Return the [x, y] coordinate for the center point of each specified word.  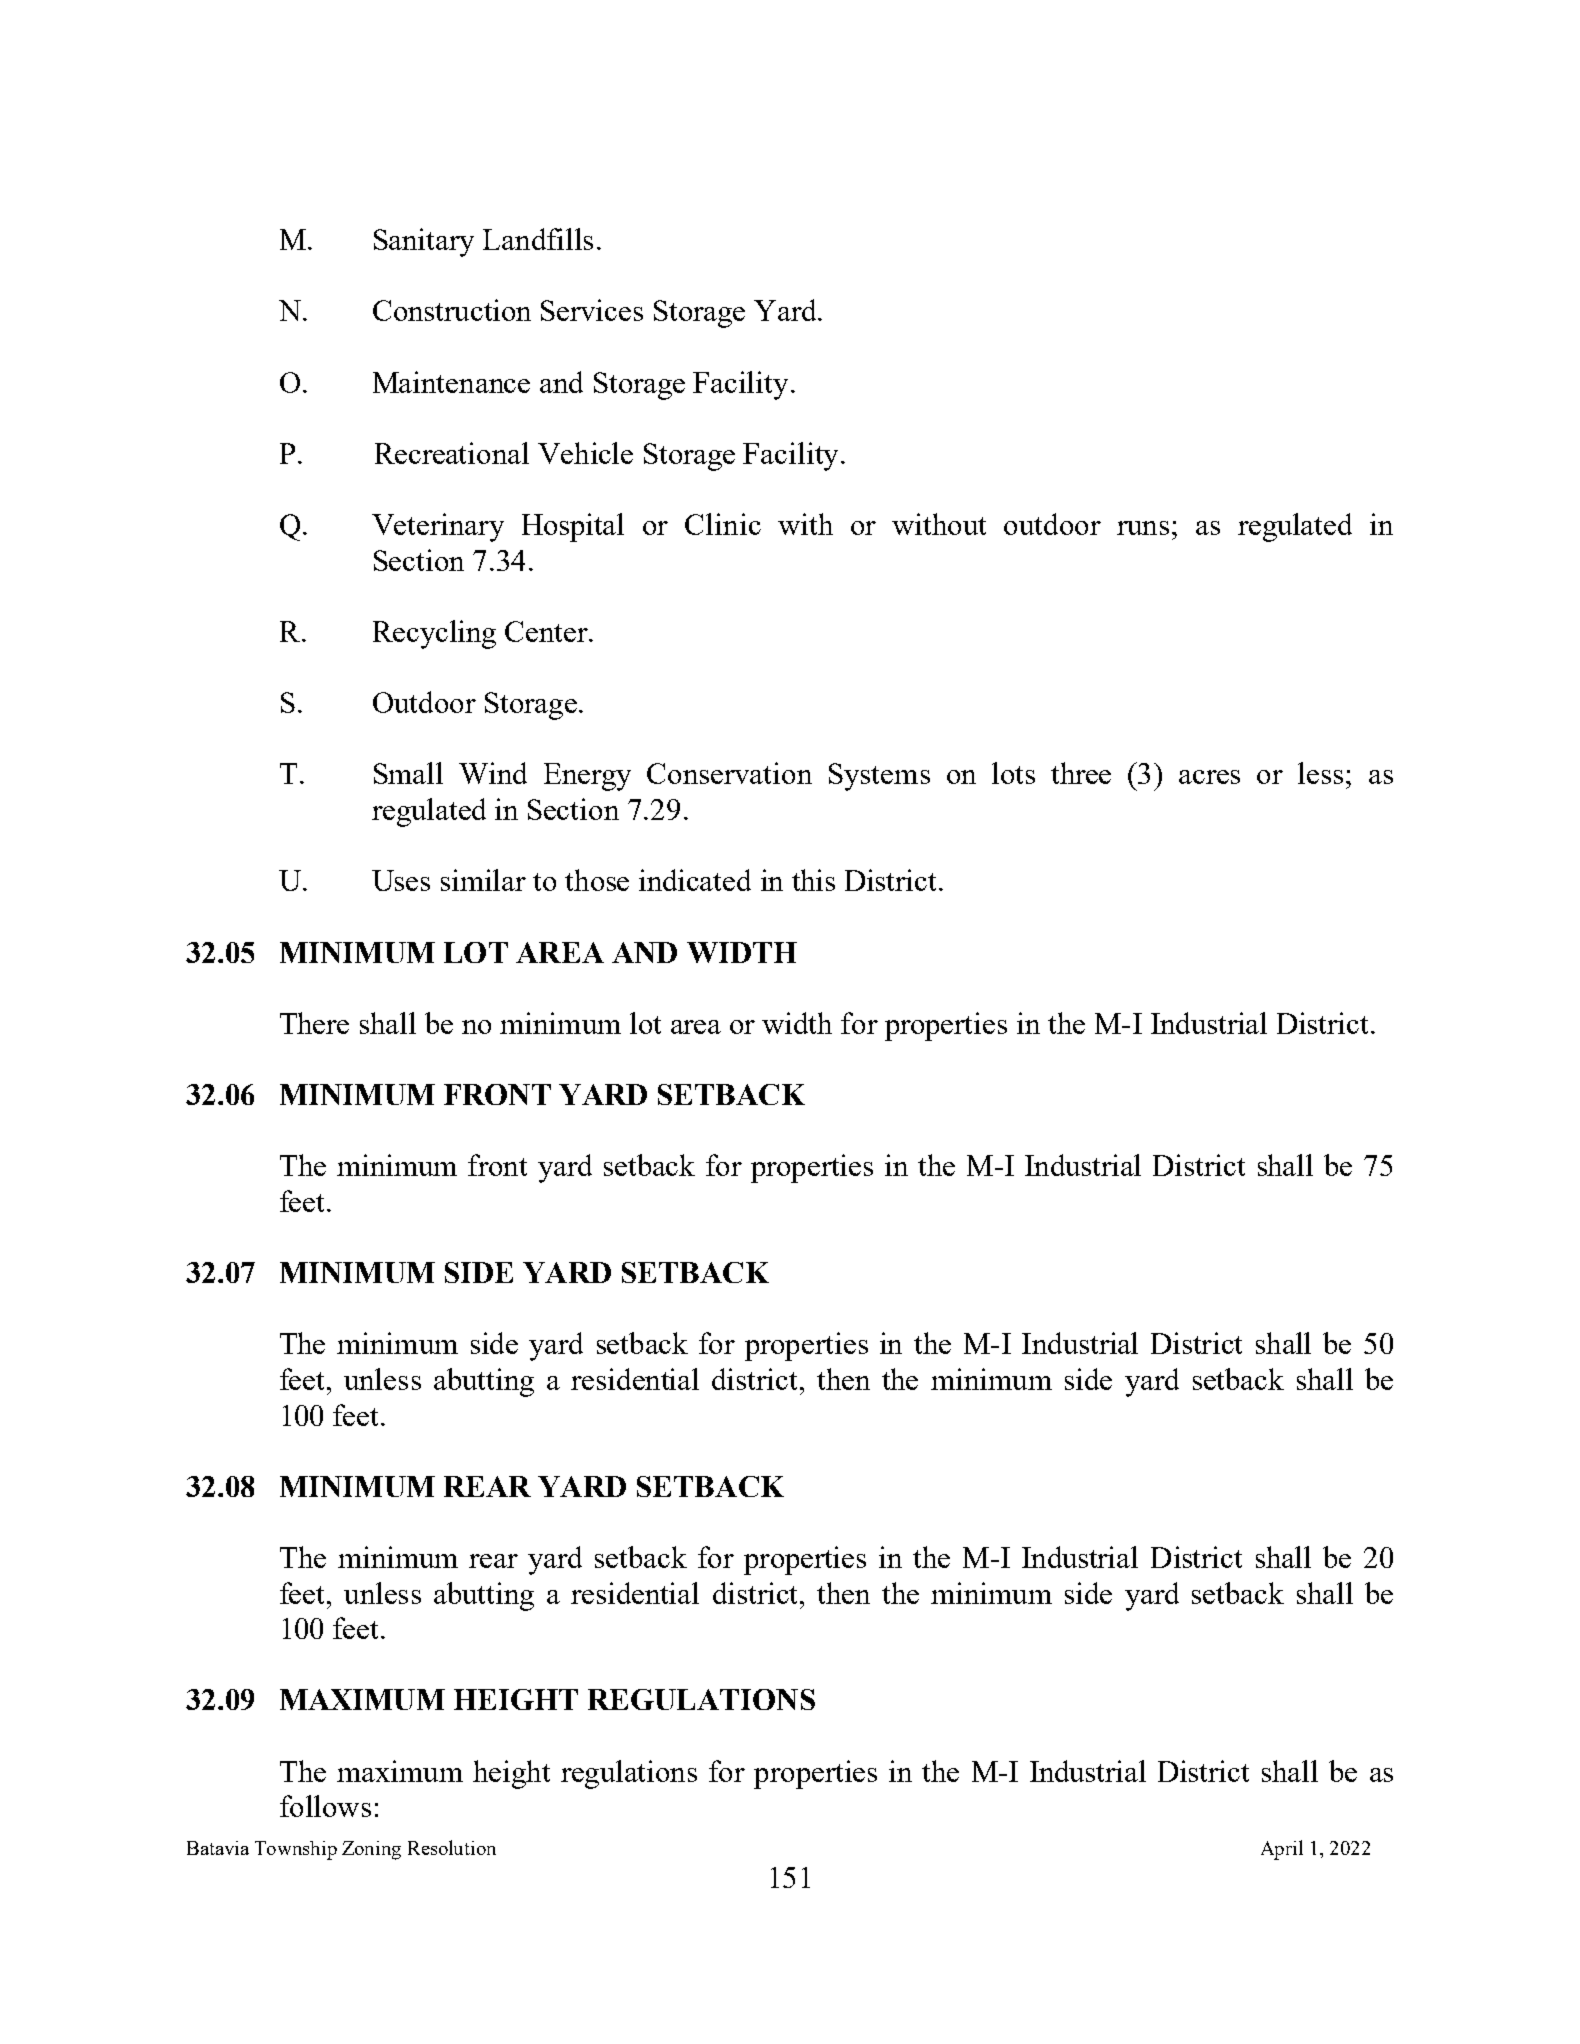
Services [592, 310]
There [314, 1023]
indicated [695, 880]
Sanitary [424, 242]
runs [1143, 528]
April [1282, 1850]
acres [1209, 777]
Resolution [452, 1847]
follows [325, 1806]
